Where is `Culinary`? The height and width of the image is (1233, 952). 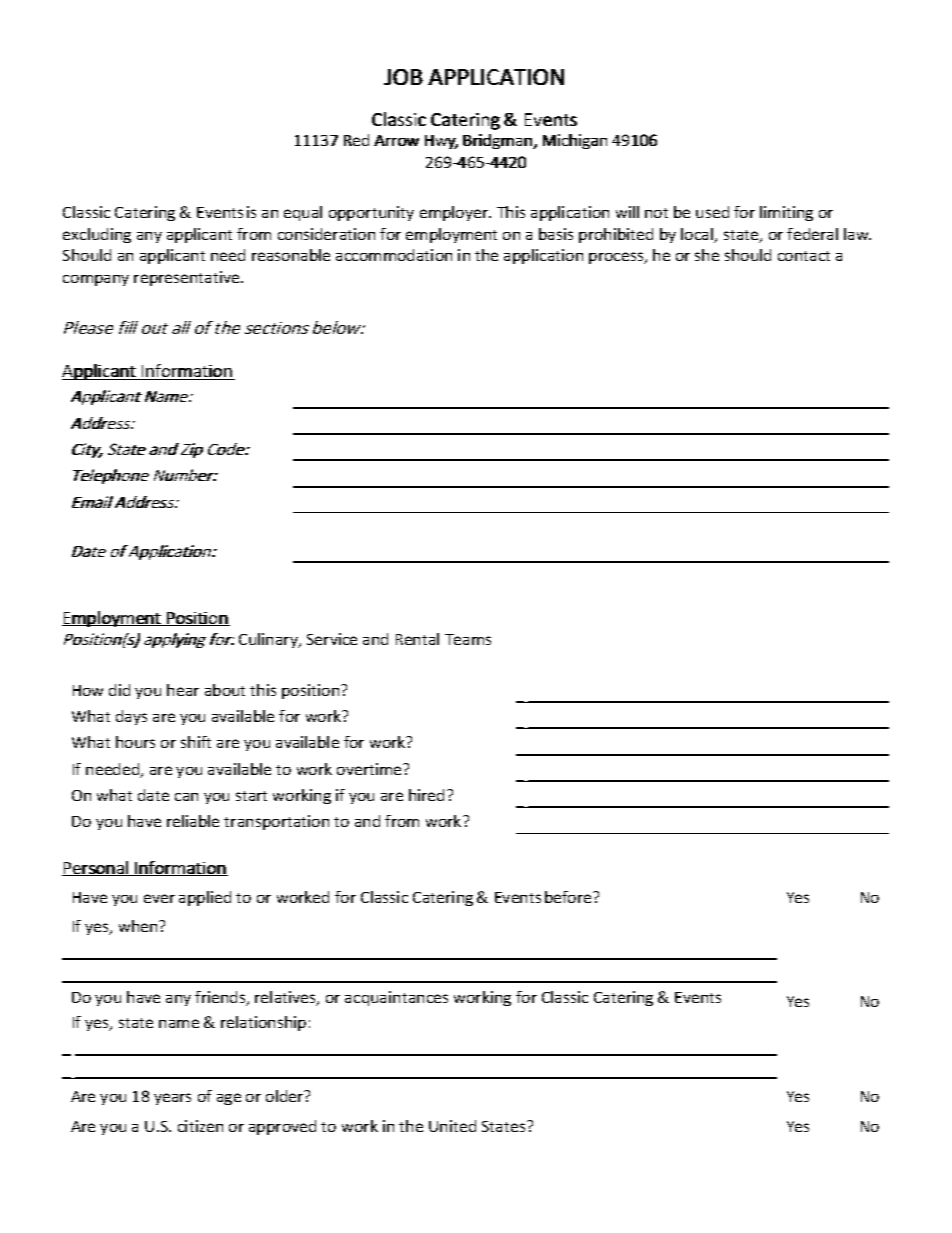
Culinary is located at coordinates (269, 640).
